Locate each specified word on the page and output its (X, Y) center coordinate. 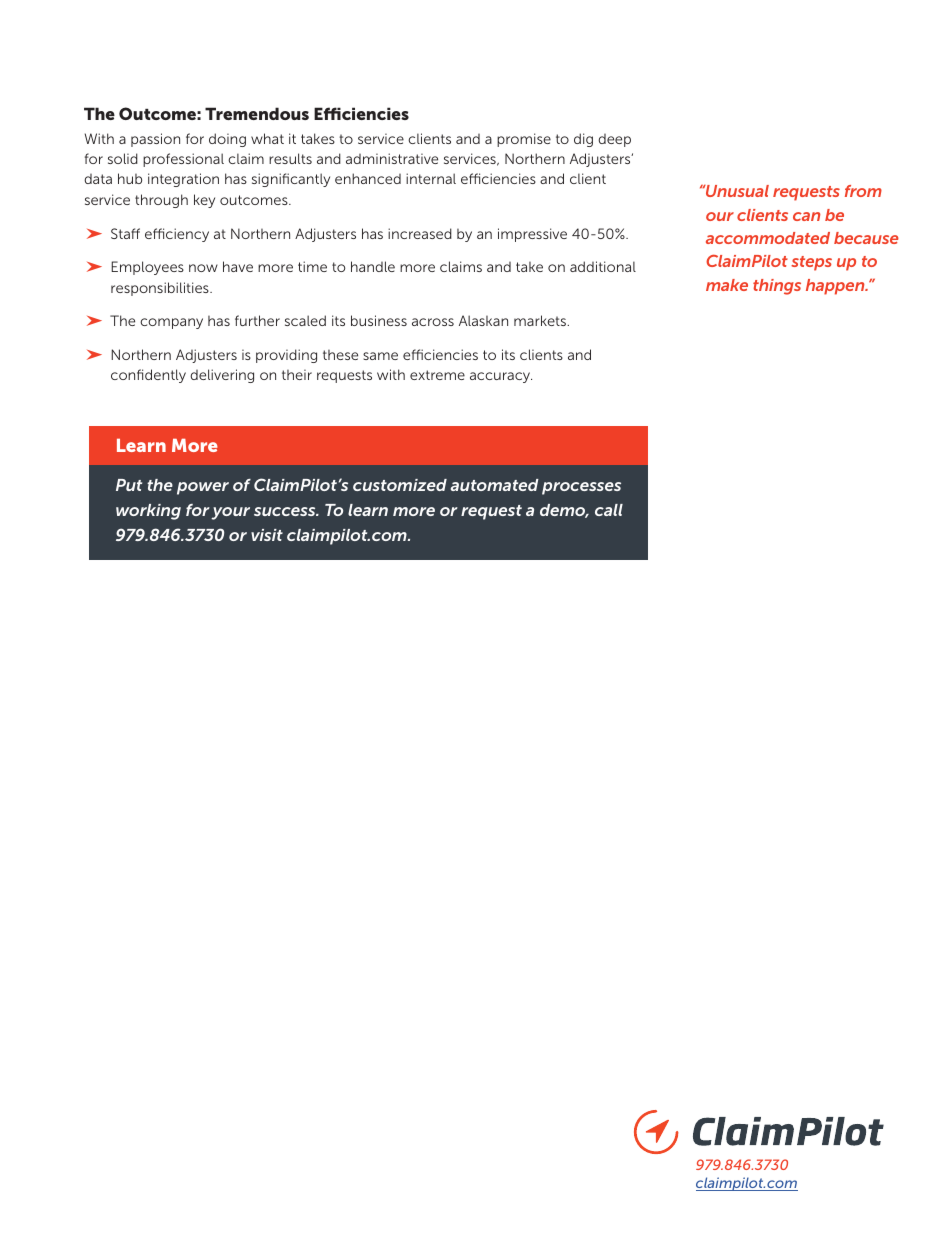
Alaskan (483, 320)
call (609, 510)
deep (614, 140)
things (777, 287)
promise (524, 140)
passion (155, 140)
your (230, 513)
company (171, 323)
